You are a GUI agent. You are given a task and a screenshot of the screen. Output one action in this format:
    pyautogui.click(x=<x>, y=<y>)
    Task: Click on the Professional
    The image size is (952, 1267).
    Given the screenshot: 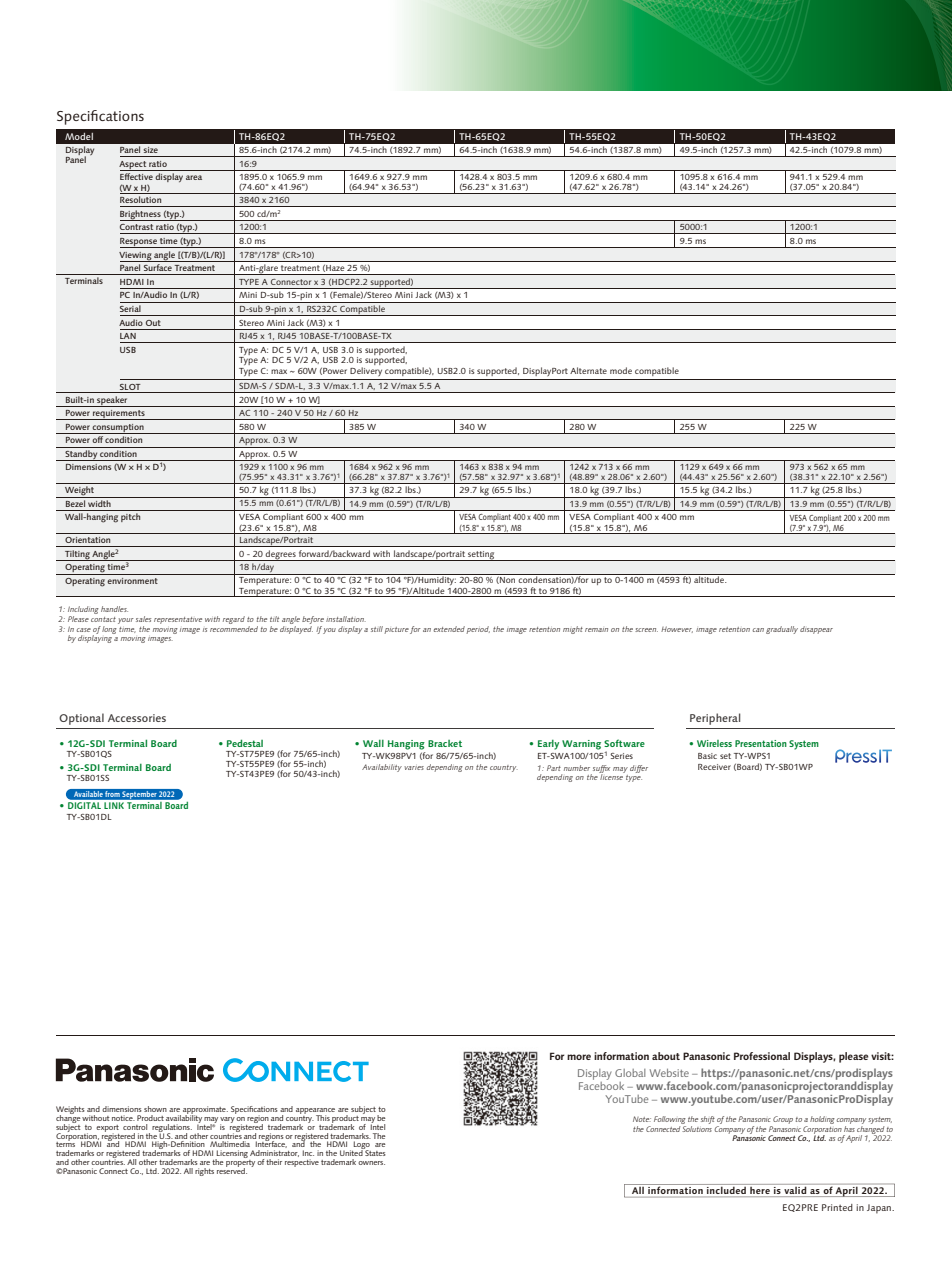 What is the action you would take?
    pyautogui.click(x=762, y=1056)
